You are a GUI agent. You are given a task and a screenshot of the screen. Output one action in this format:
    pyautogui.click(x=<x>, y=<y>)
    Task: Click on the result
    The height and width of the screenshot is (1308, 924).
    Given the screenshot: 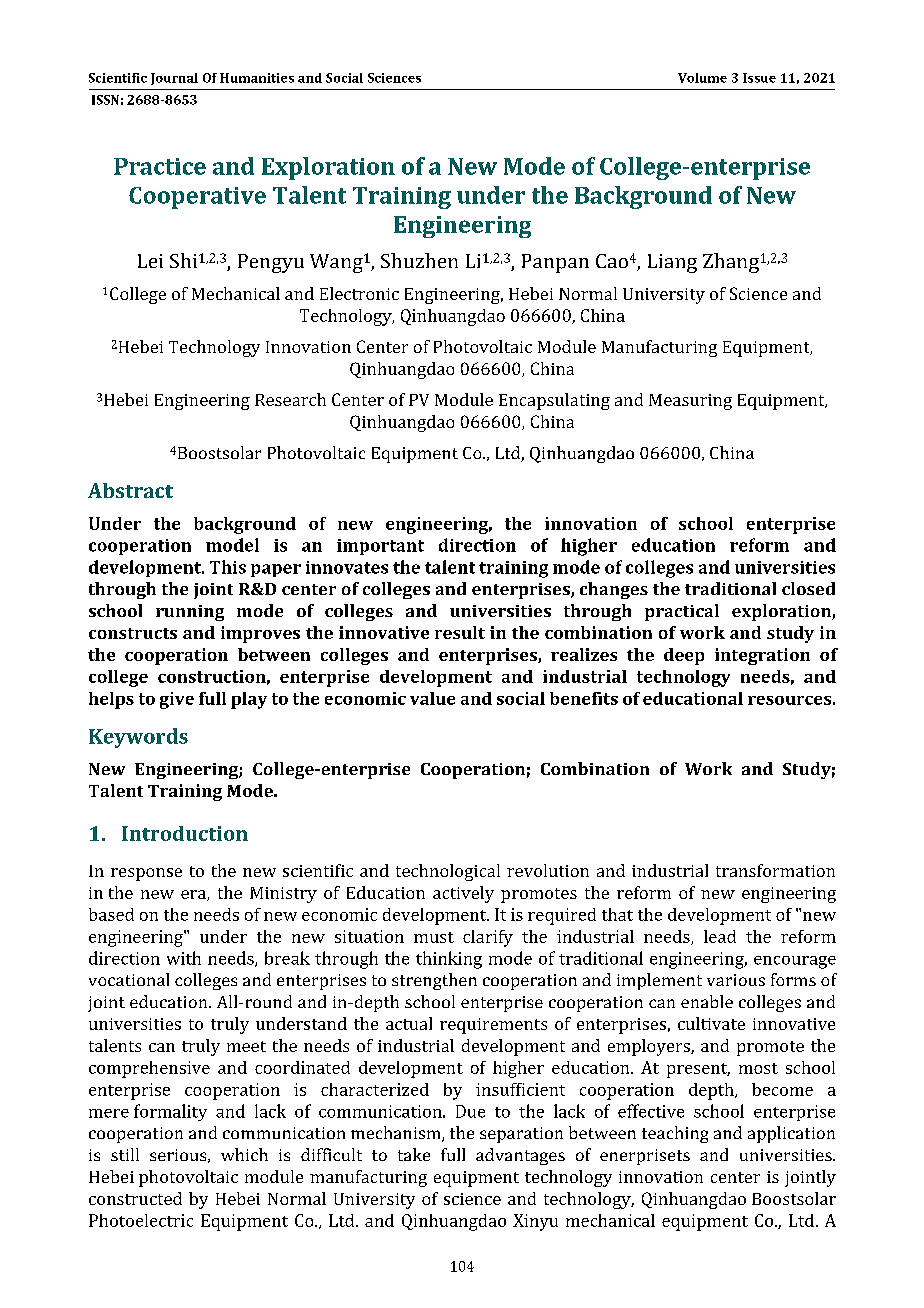 What is the action you would take?
    pyautogui.click(x=460, y=632)
